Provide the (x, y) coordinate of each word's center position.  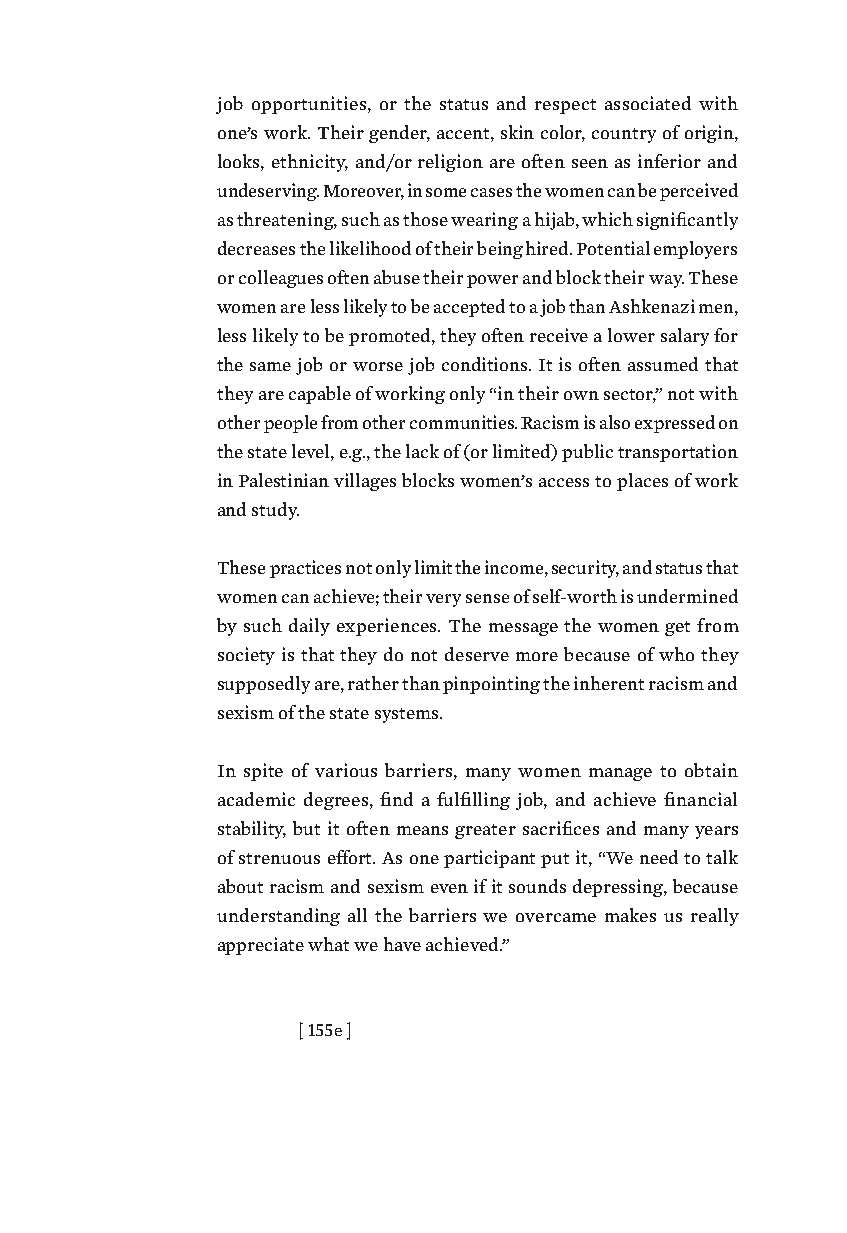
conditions (486, 364)
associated (648, 103)
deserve (477, 654)
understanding (278, 917)
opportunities (310, 105)
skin (517, 132)
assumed (663, 364)
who (676, 654)
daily (309, 627)
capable (320, 395)
